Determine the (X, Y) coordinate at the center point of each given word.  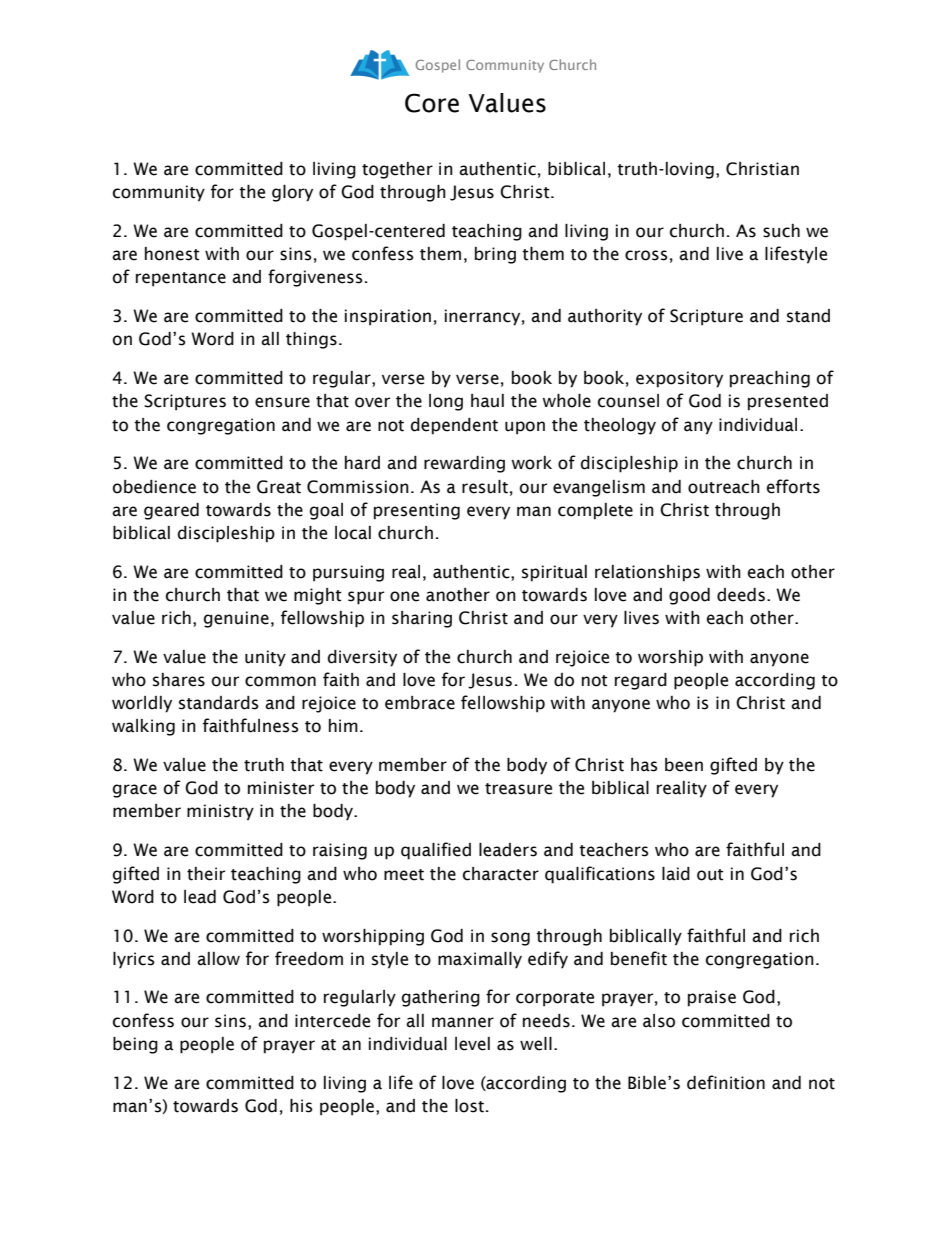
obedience (154, 487)
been (684, 765)
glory (292, 193)
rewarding (464, 464)
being (135, 1045)
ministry (220, 812)
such (781, 231)
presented (788, 402)
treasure (518, 789)
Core (432, 103)
